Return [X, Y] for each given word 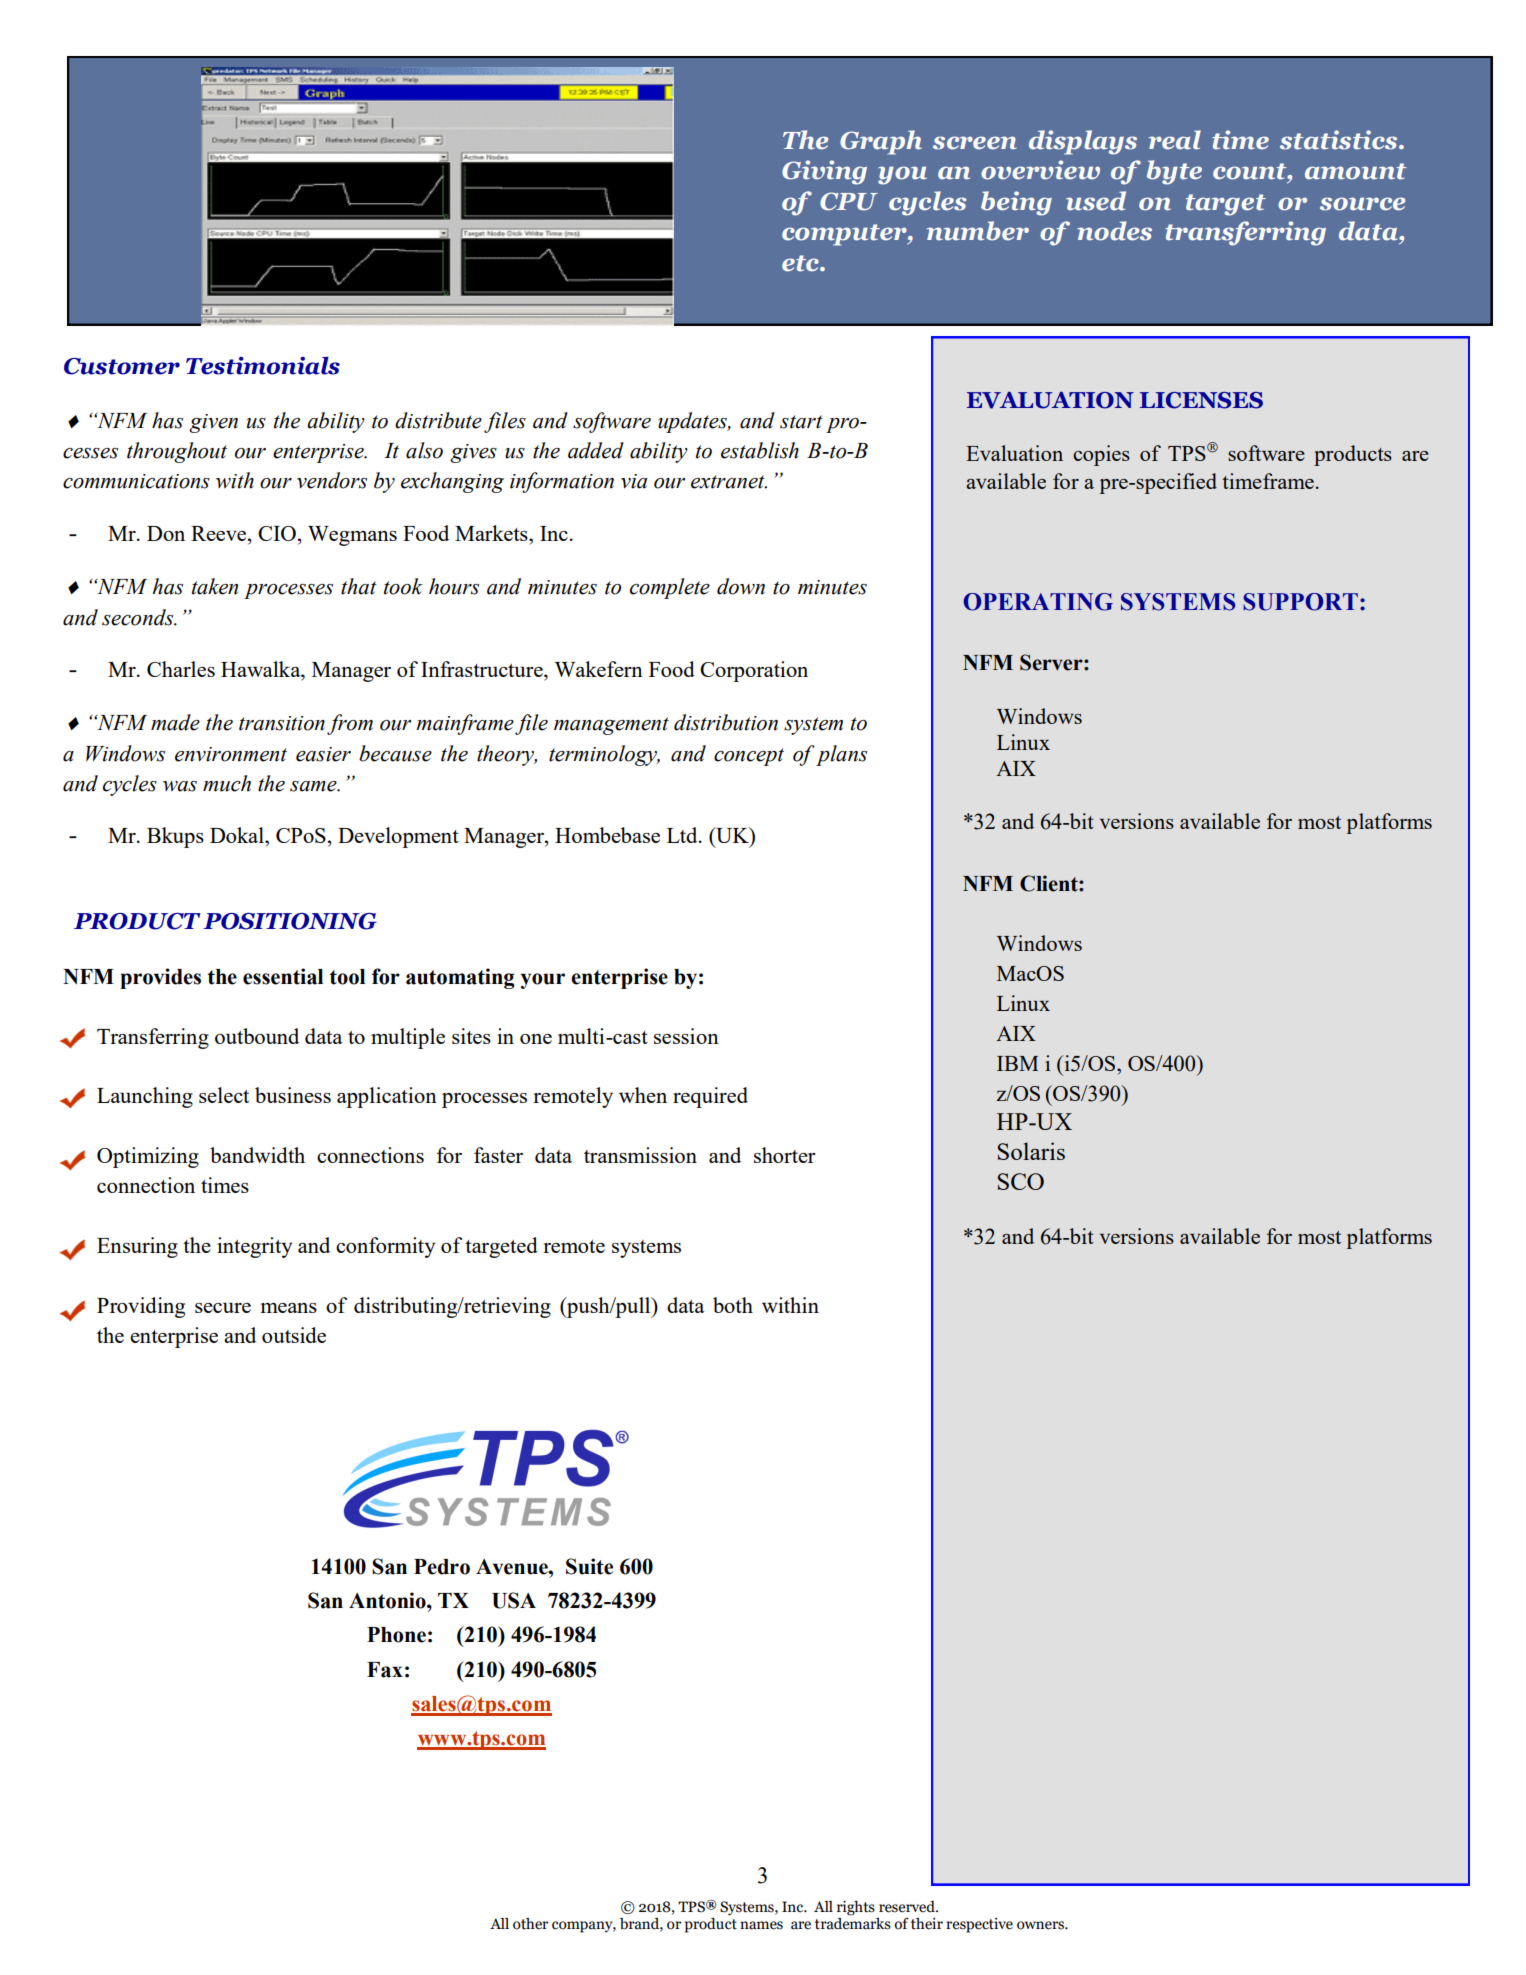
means [289, 1308]
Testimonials [263, 365]
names [761, 1925]
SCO [1021, 1181]
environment [231, 754]
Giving [824, 172]
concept [749, 757]
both [733, 1305]
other [530, 1924]
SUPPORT [1300, 602]
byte [1174, 172]
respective [979, 1925]
